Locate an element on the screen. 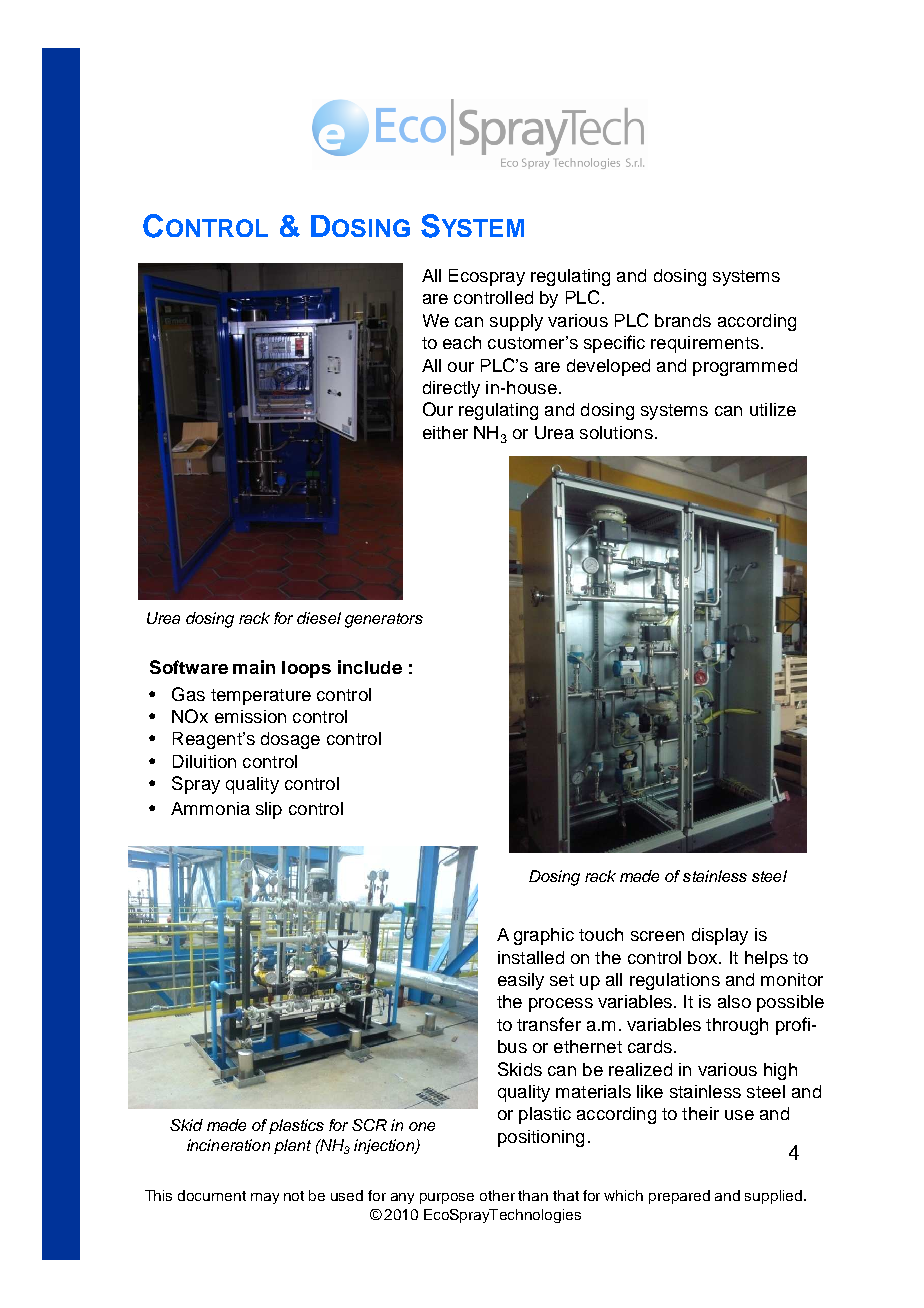 This screenshot has height=1308, width=924. requirements is located at coordinates (705, 344).
